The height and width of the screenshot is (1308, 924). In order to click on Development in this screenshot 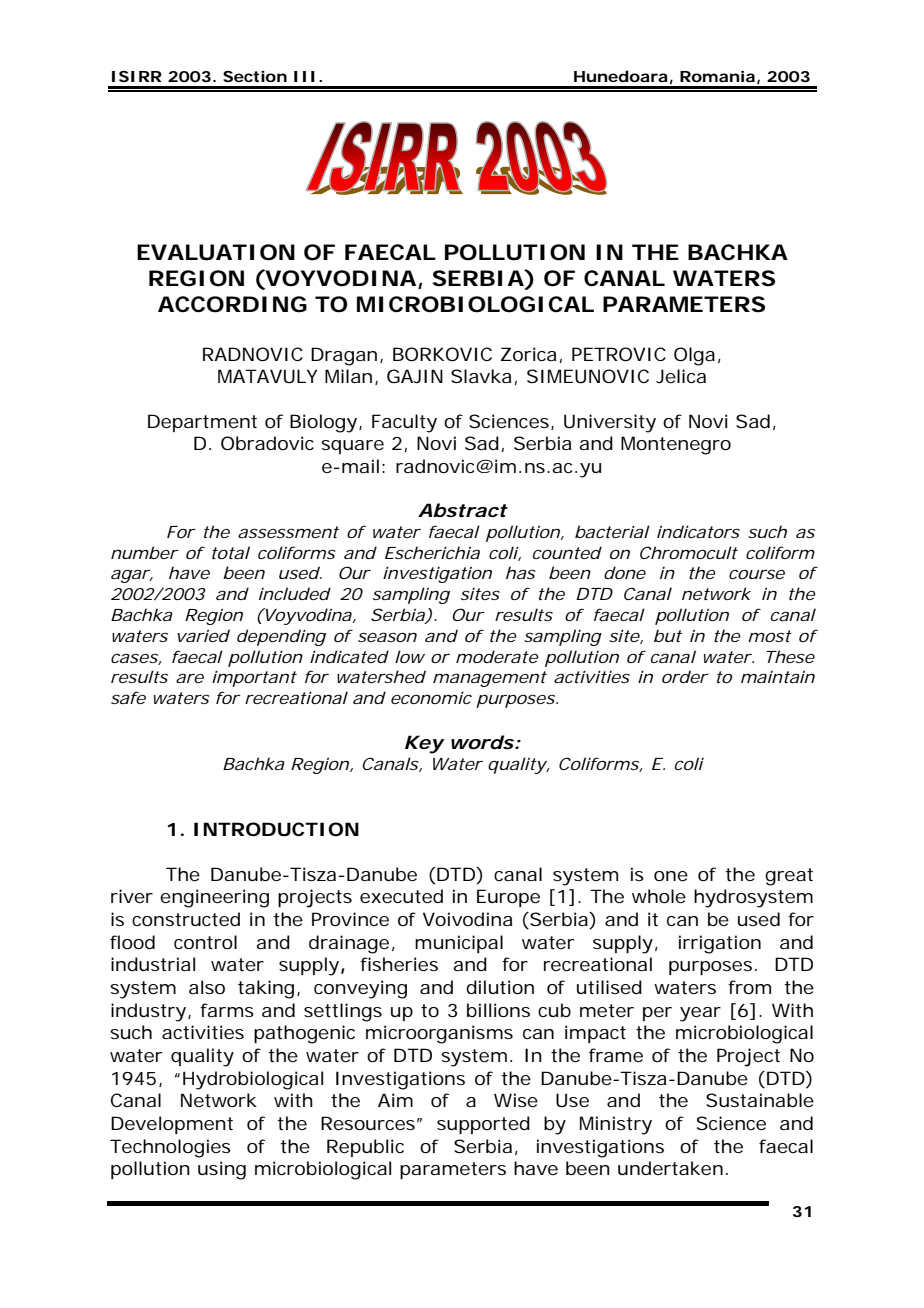, I will do `click(172, 1125)`.
